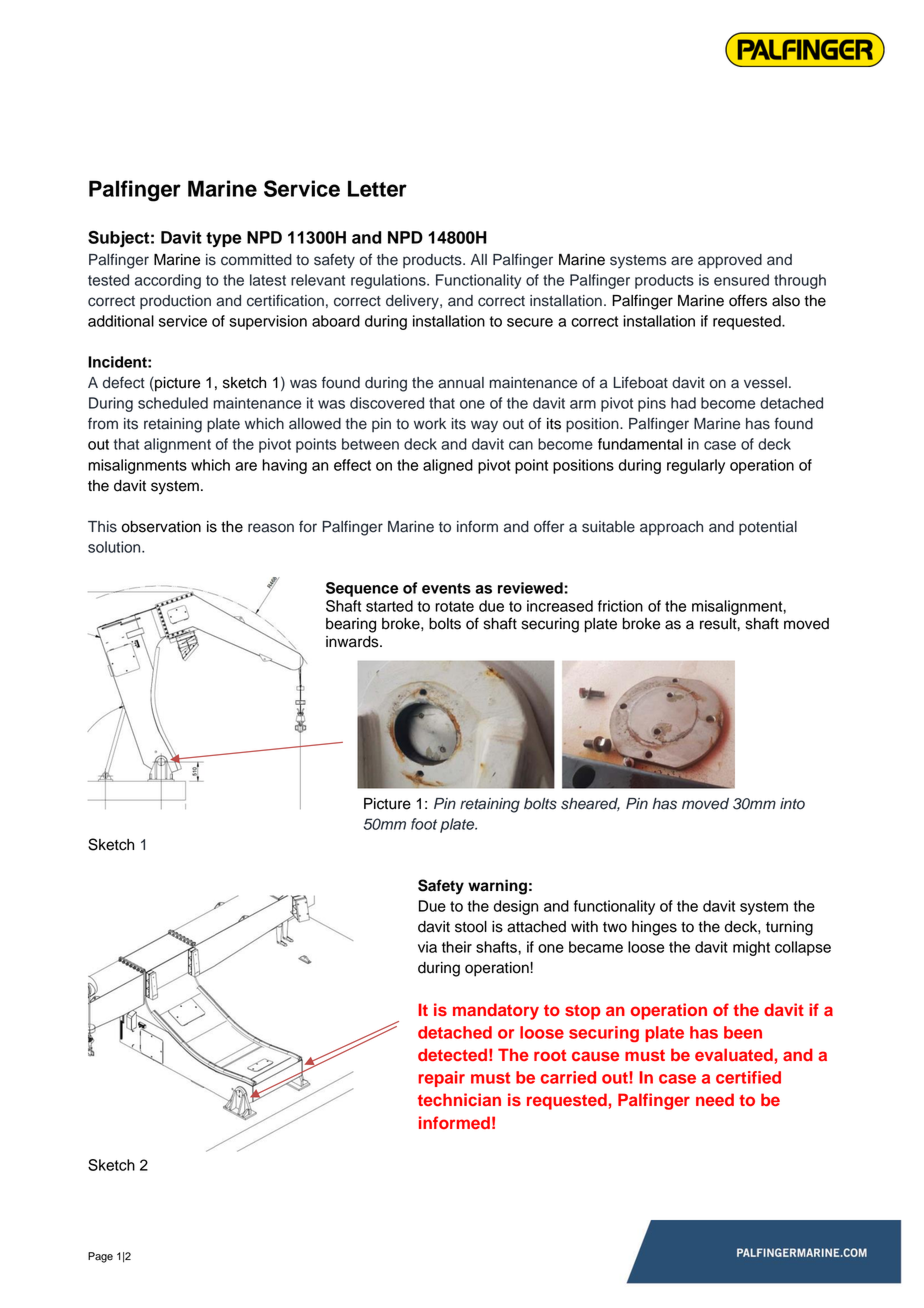 The image size is (924, 1308). What do you see at coordinates (224, 239) in the page?
I see `type` at bounding box center [224, 239].
